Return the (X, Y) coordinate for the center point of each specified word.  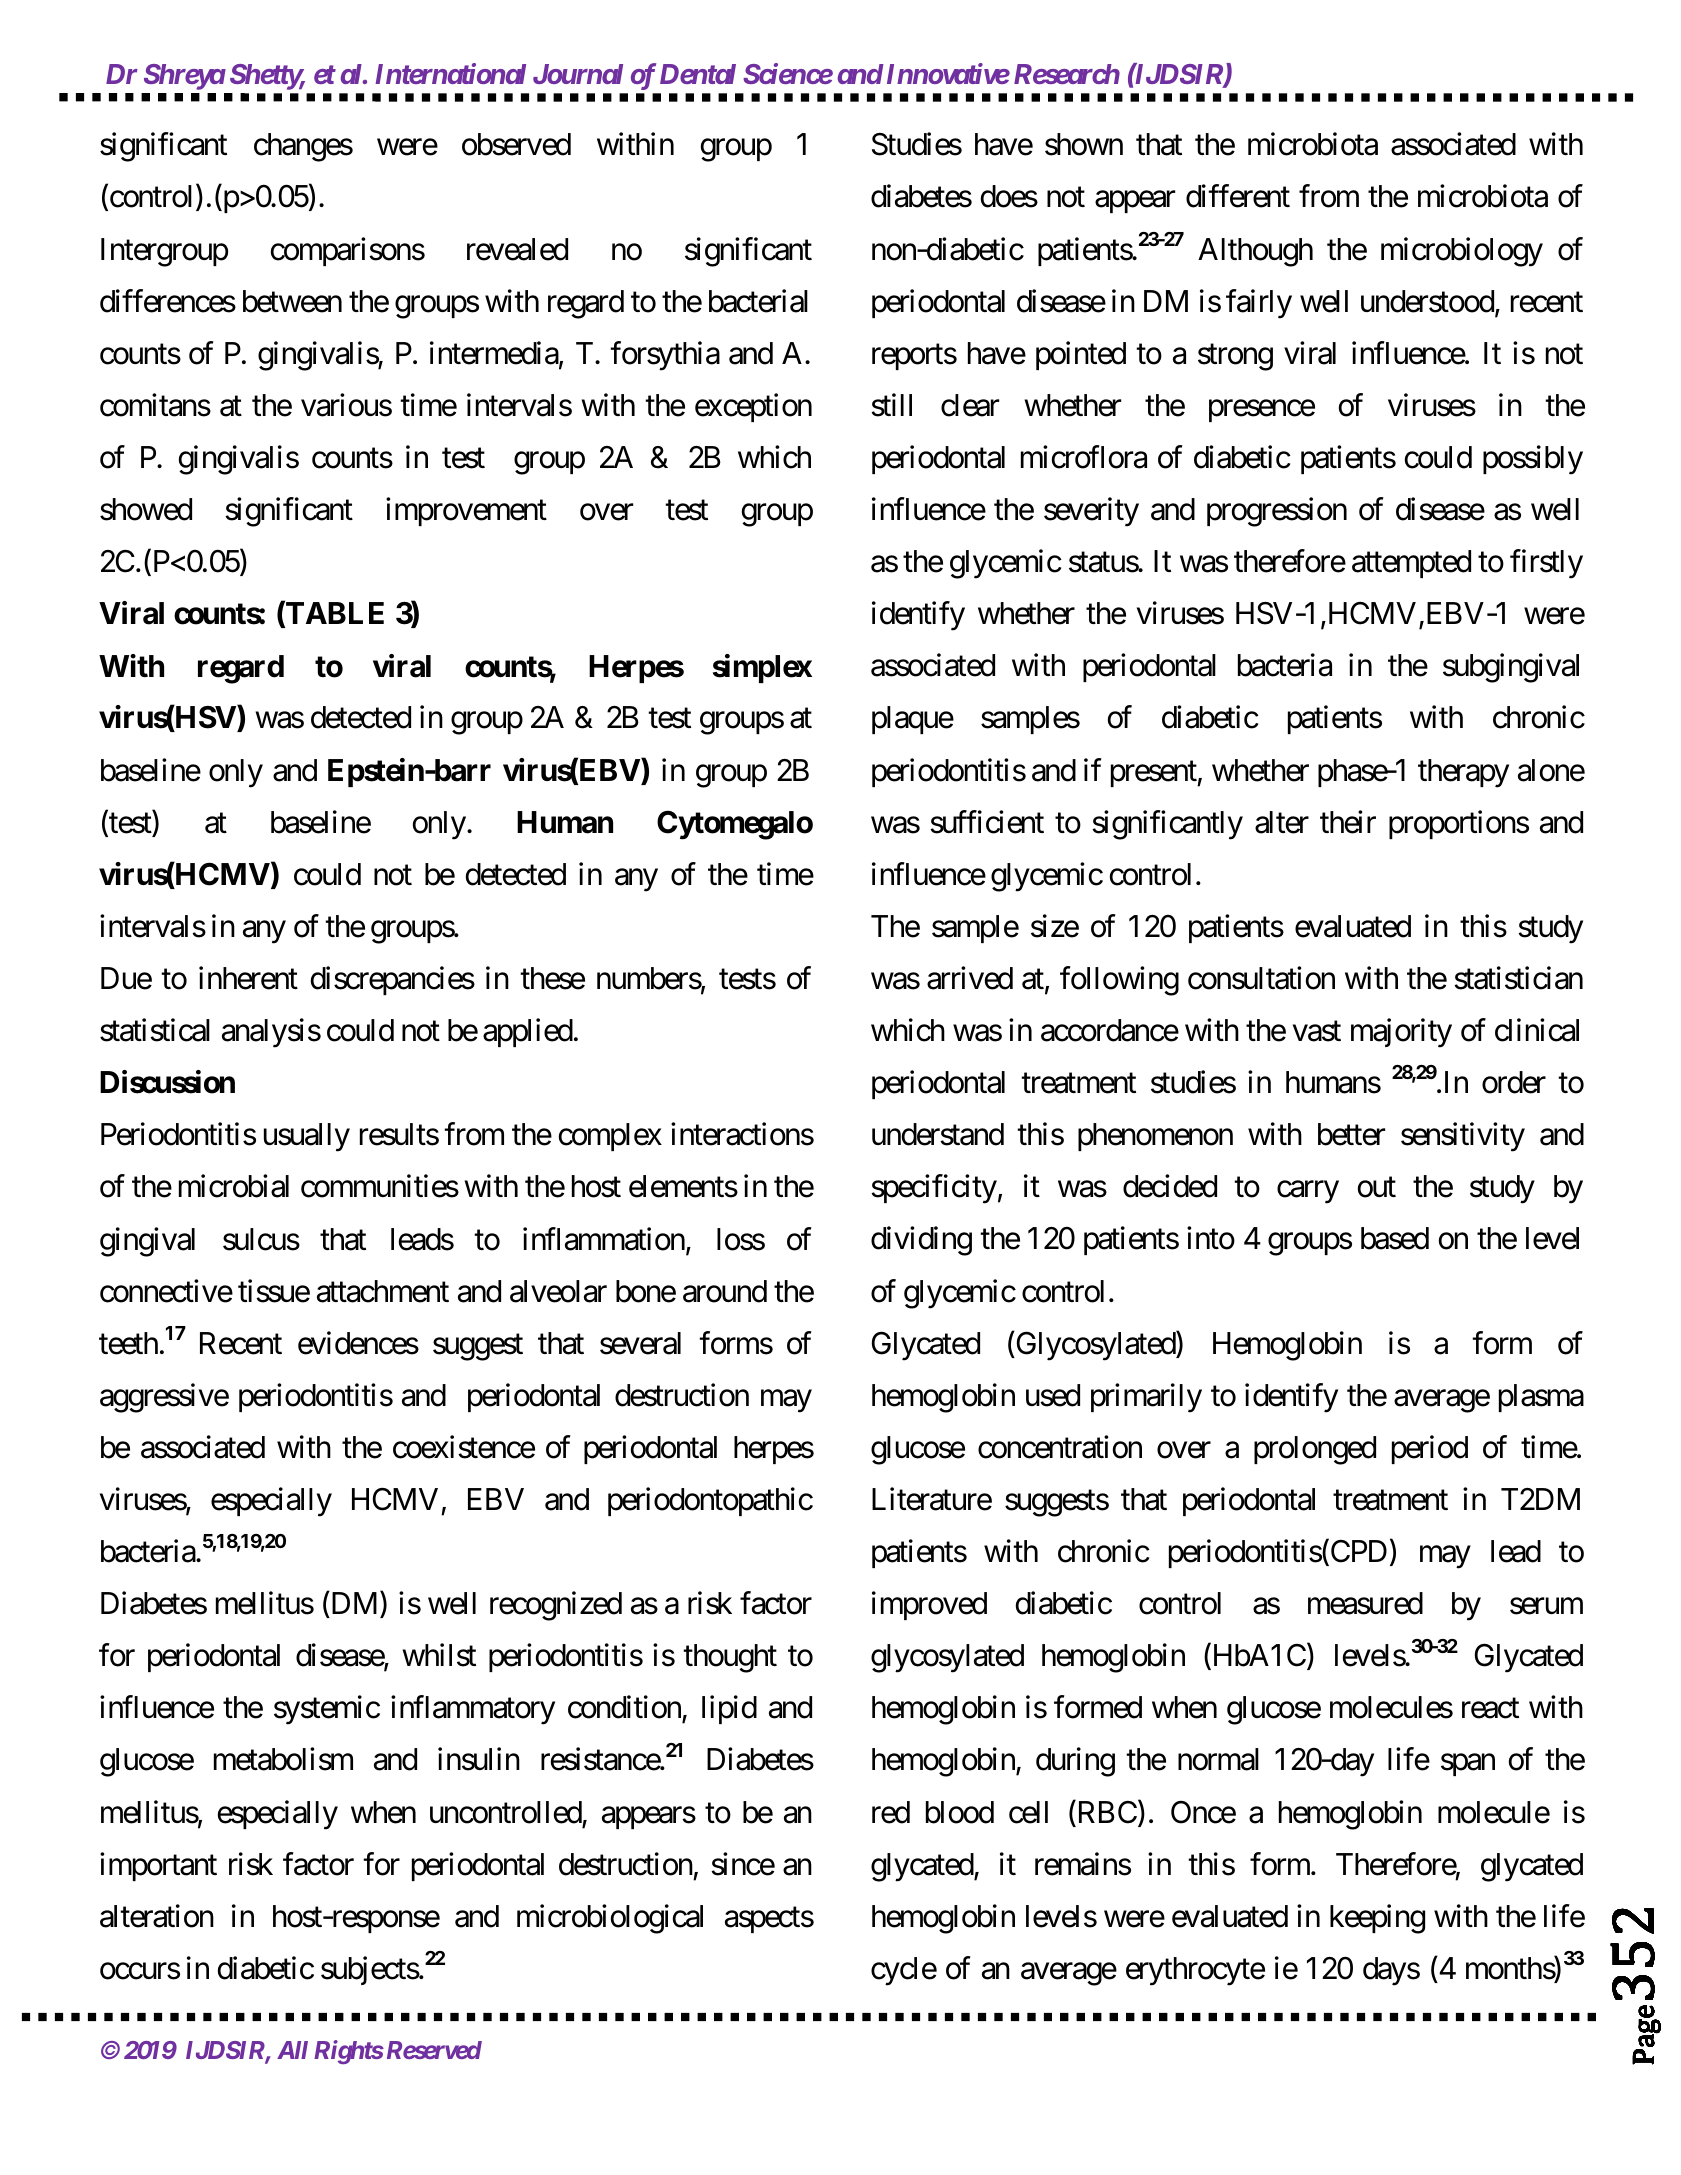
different (1238, 196)
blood (960, 1812)
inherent (248, 978)
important (158, 1866)
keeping (1377, 1919)
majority (1401, 1033)
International (450, 73)
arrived (970, 978)
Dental (698, 74)
